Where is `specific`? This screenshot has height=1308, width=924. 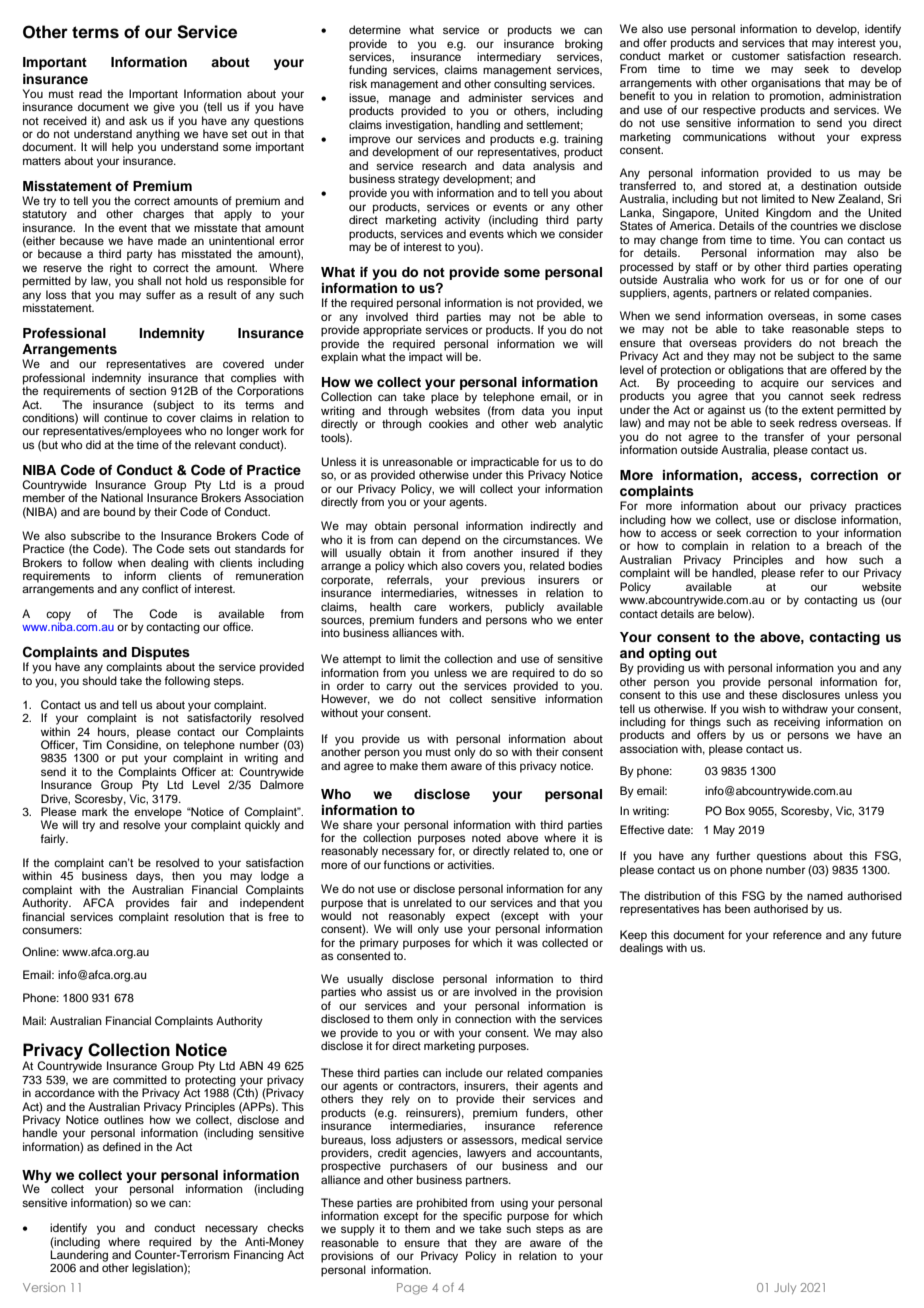 specific is located at coordinates (482, 1218).
